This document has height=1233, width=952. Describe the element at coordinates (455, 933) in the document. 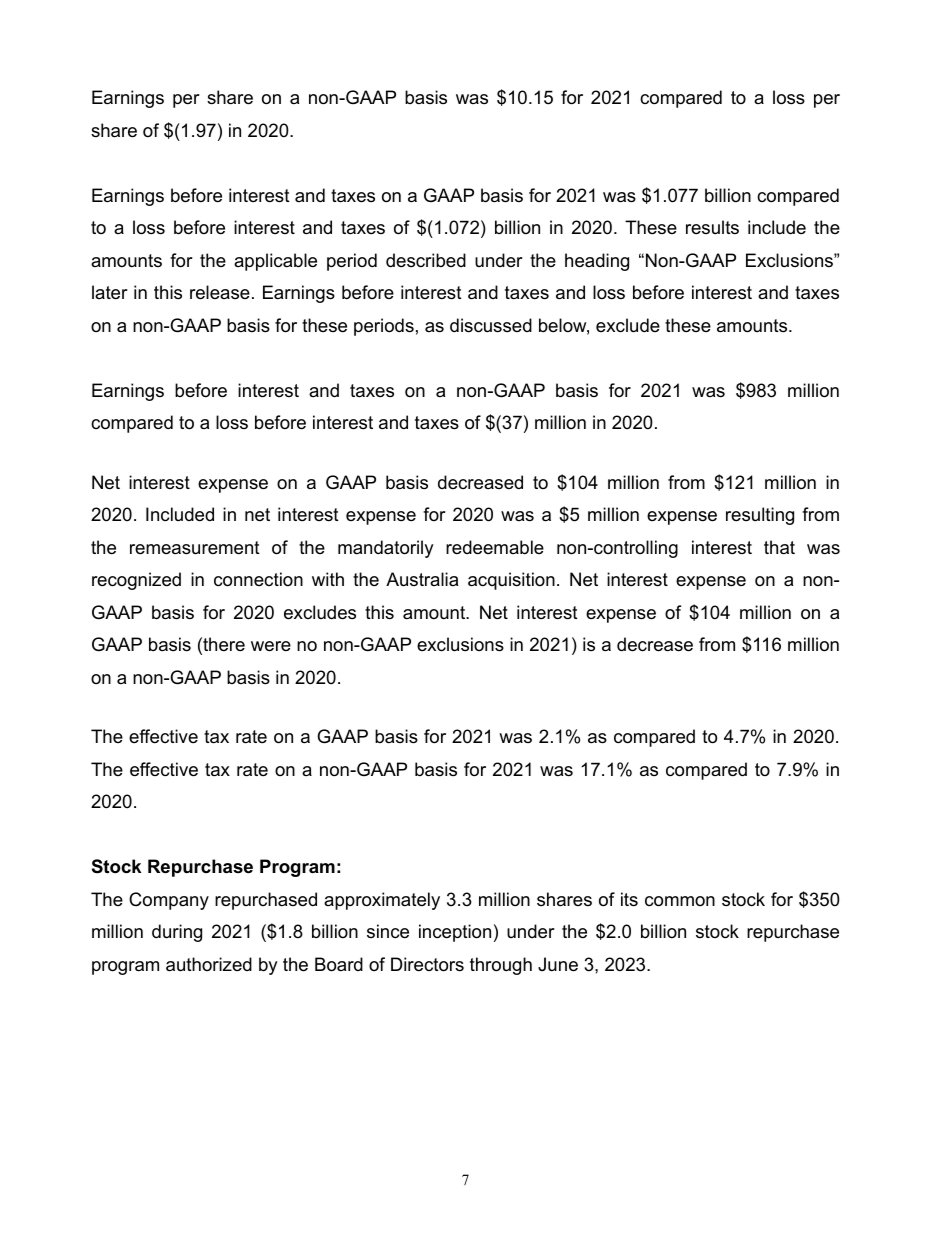

I see `inception` at that location.
